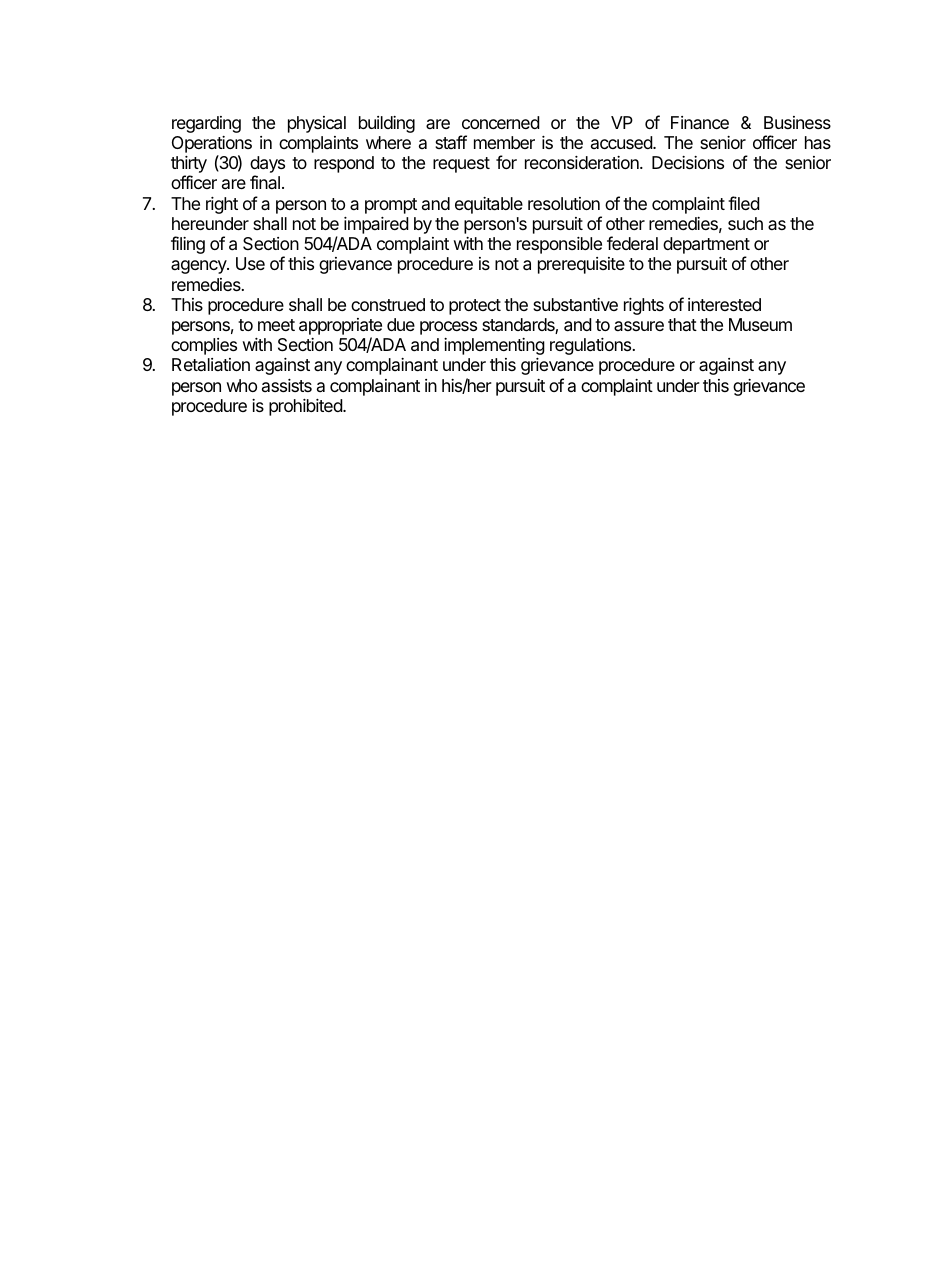 The height and width of the image is (1264, 952). What do you see at coordinates (317, 124) in the image?
I see `physical` at bounding box center [317, 124].
